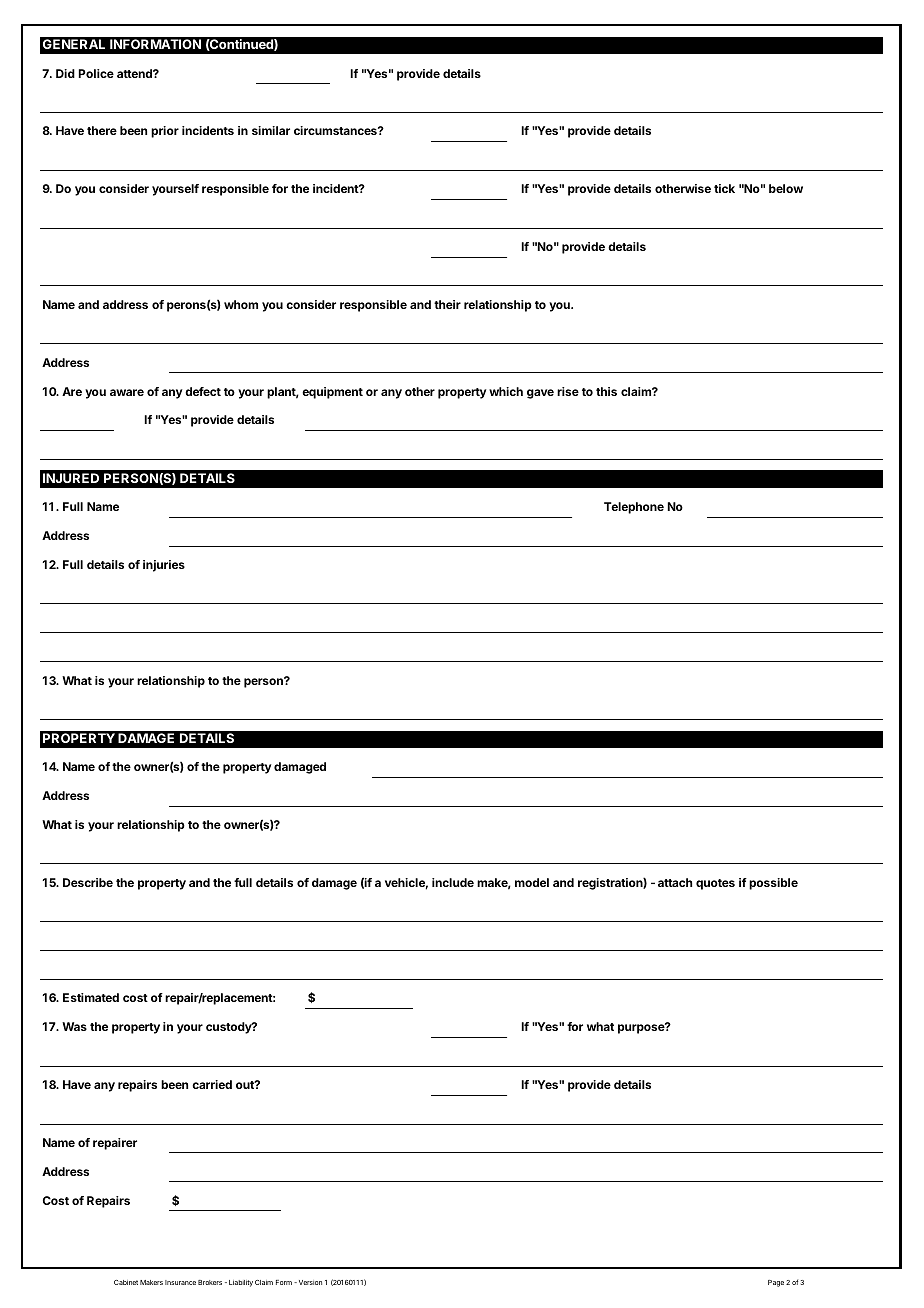  What do you see at coordinates (447, 304) in the screenshot?
I see `their` at bounding box center [447, 304].
